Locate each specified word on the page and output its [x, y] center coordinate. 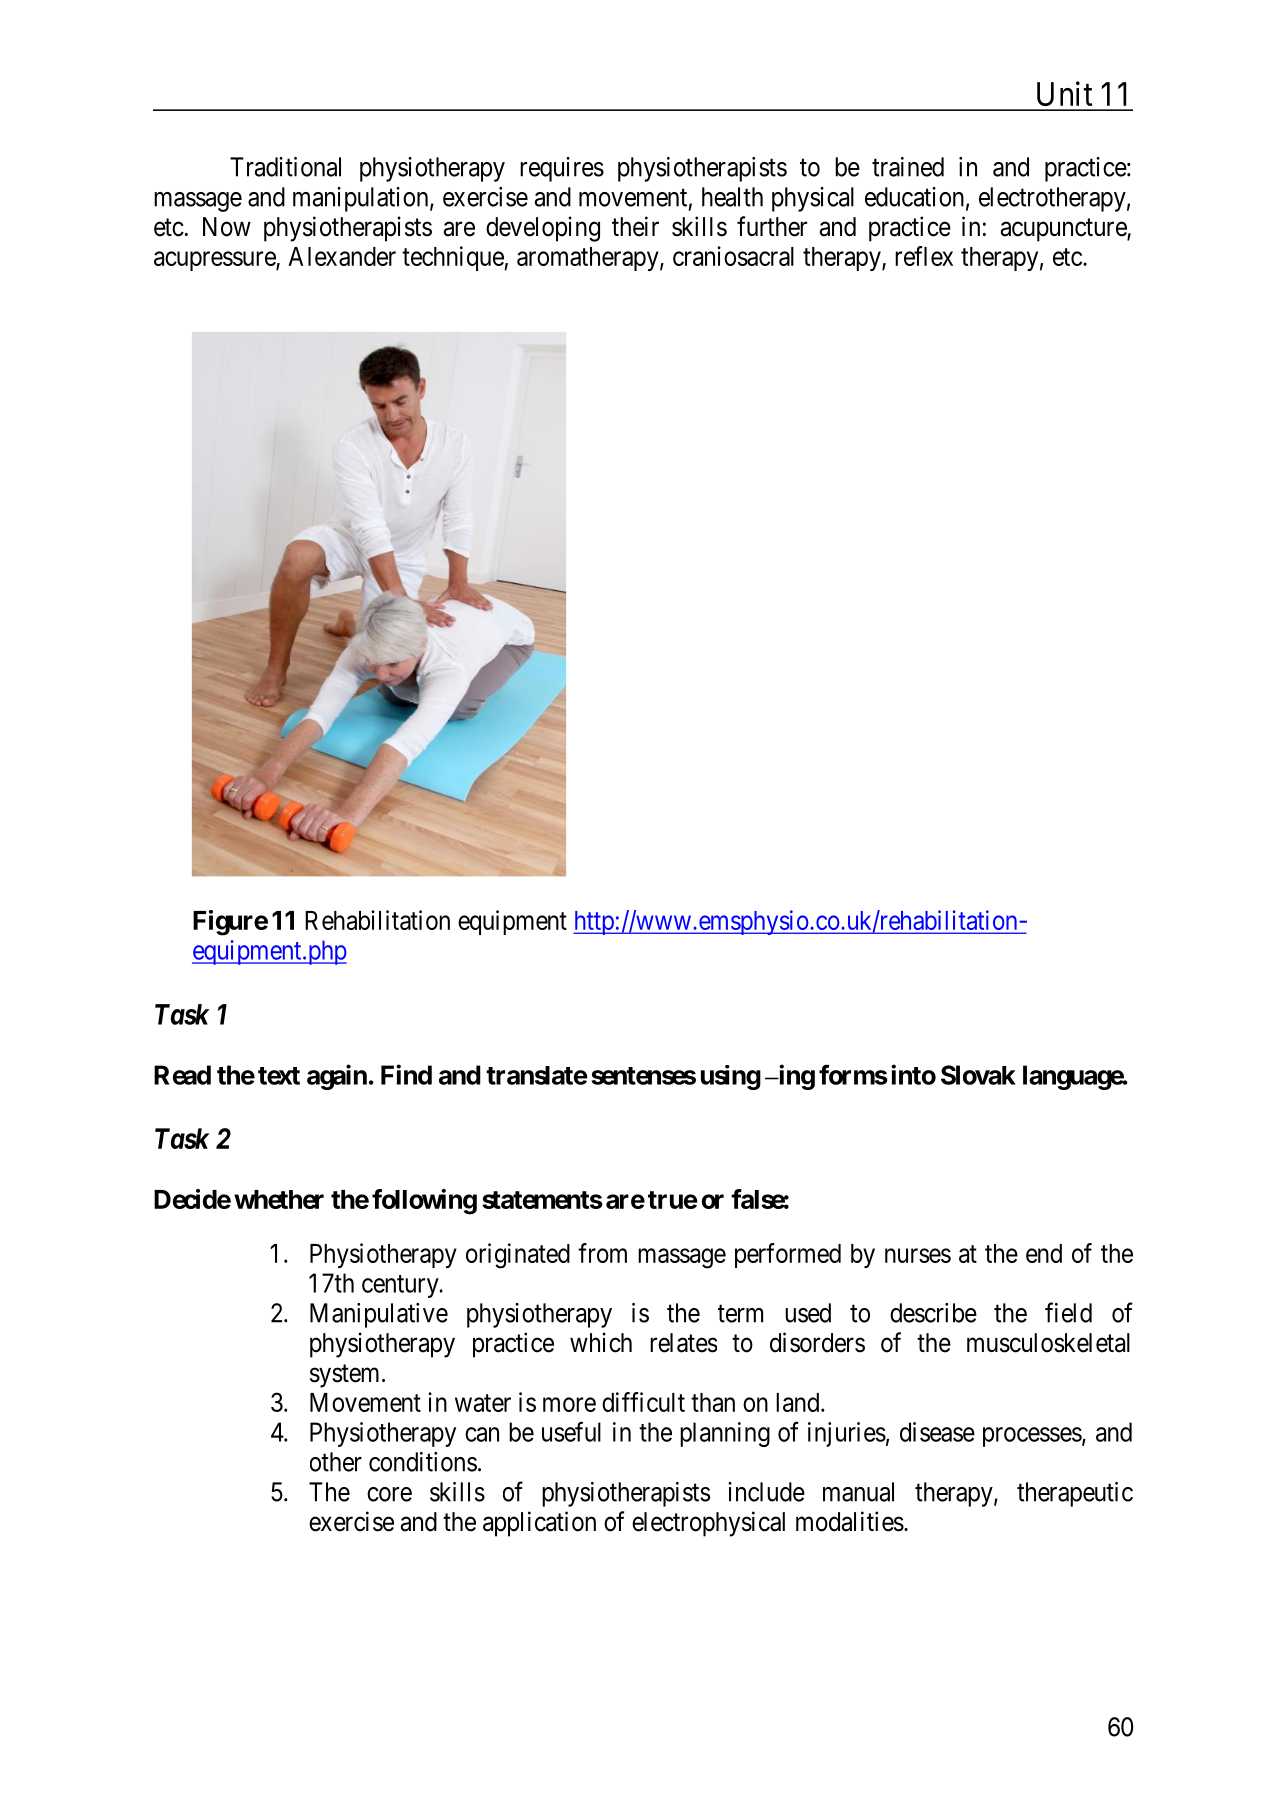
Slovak [978, 1075]
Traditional [285, 167]
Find [406, 1074]
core [389, 1494]
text [279, 1076]
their [635, 226]
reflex [924, 256]
